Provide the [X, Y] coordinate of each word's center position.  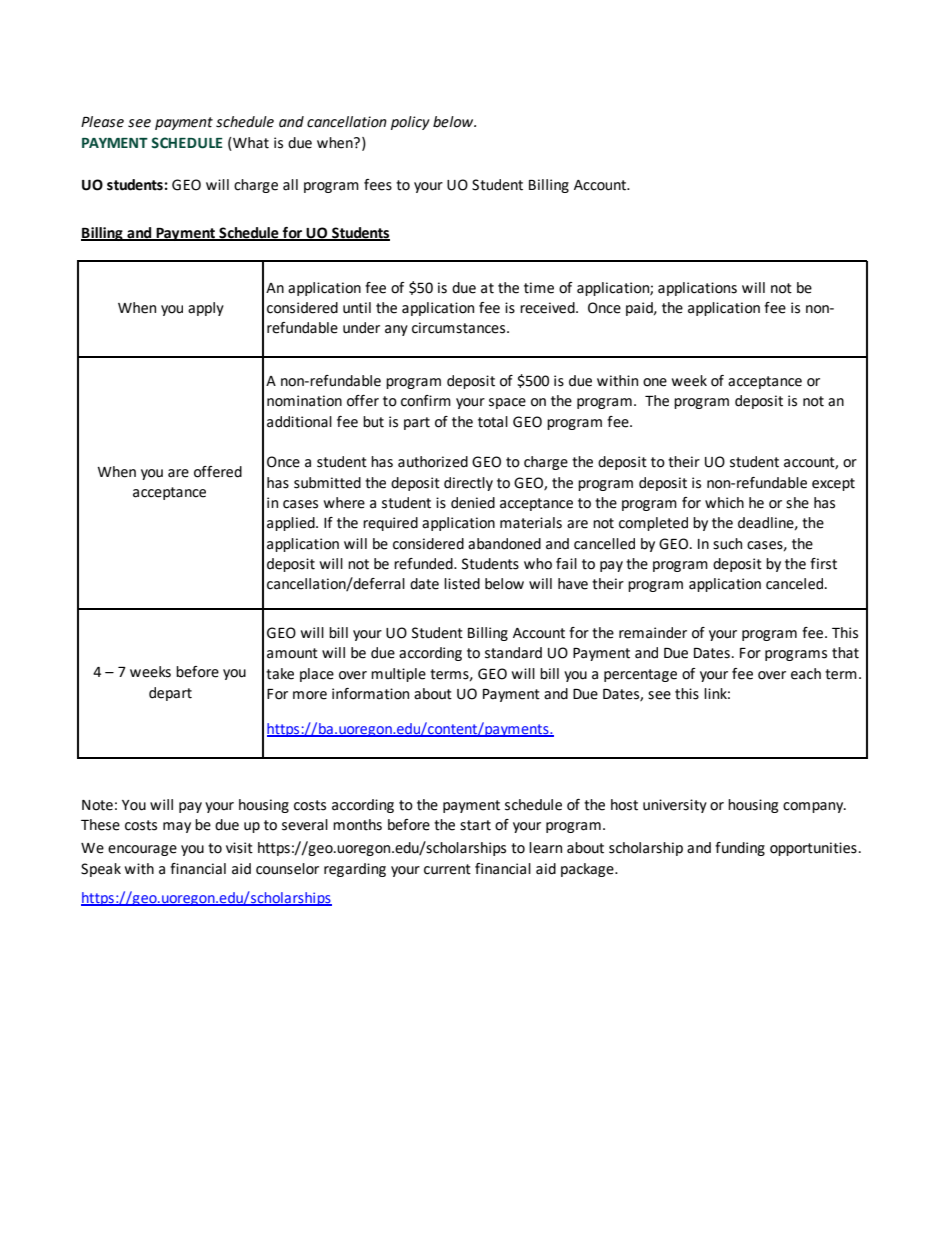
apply [206, 309]
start [475, 825]
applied [292, 524]
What [250, 143]
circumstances [460, 328]
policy [410, 123]
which [724, 503]
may [177, 827]
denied [473, 503]
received [548, 308]
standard [513, 653]
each [806, 674]
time [539, 288]
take [280, 674]
